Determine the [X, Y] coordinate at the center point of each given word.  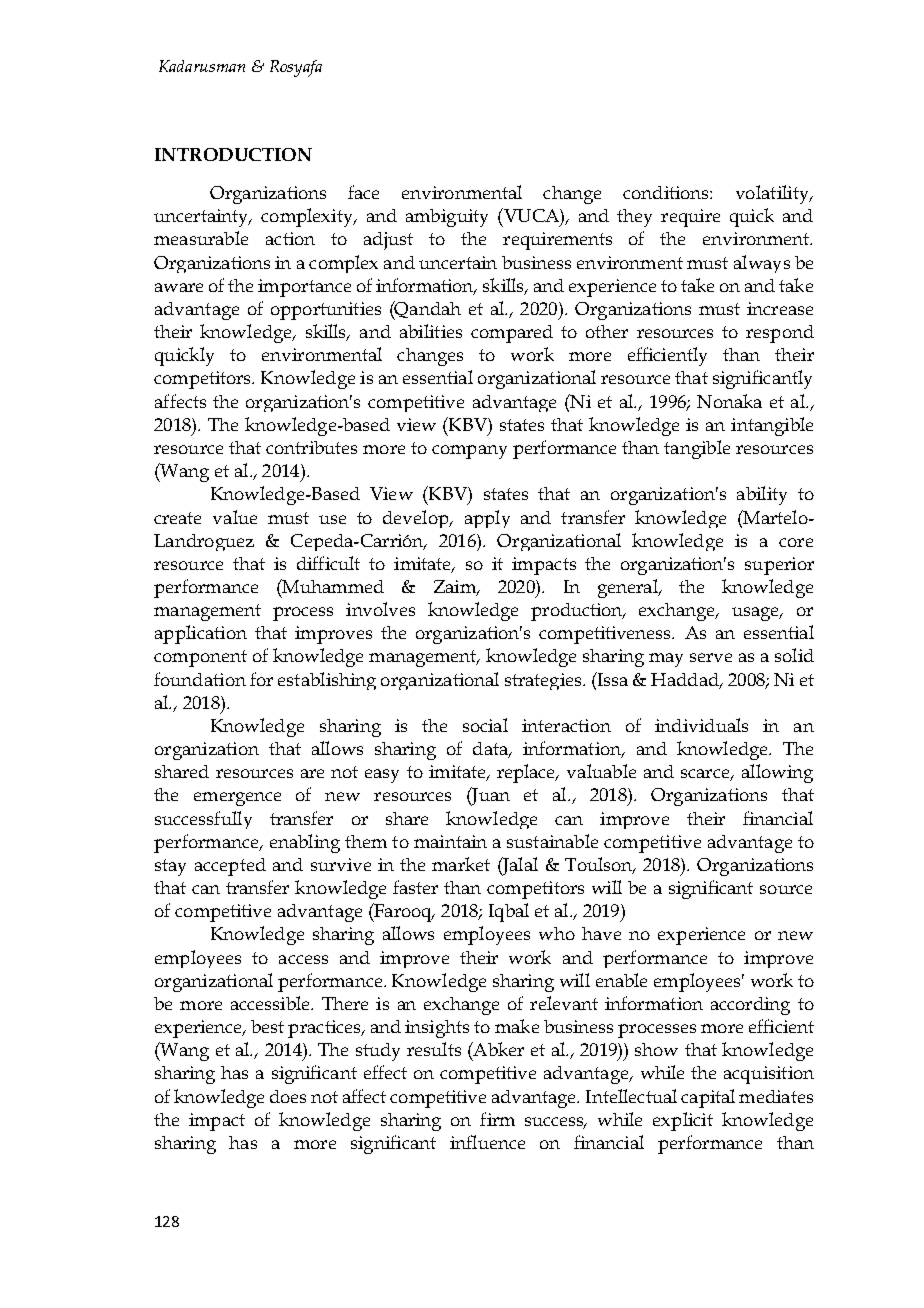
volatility [773, 194]
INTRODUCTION [233, 154]
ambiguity [447, 218]
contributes [311, 447]
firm [497, 1119]
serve [711, 657]
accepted [230, 867]
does [288, 1096]
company [469, 452]
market [461, 864]
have [601, 933]
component [200, 658]
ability [762, 495]
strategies [544, 681]
